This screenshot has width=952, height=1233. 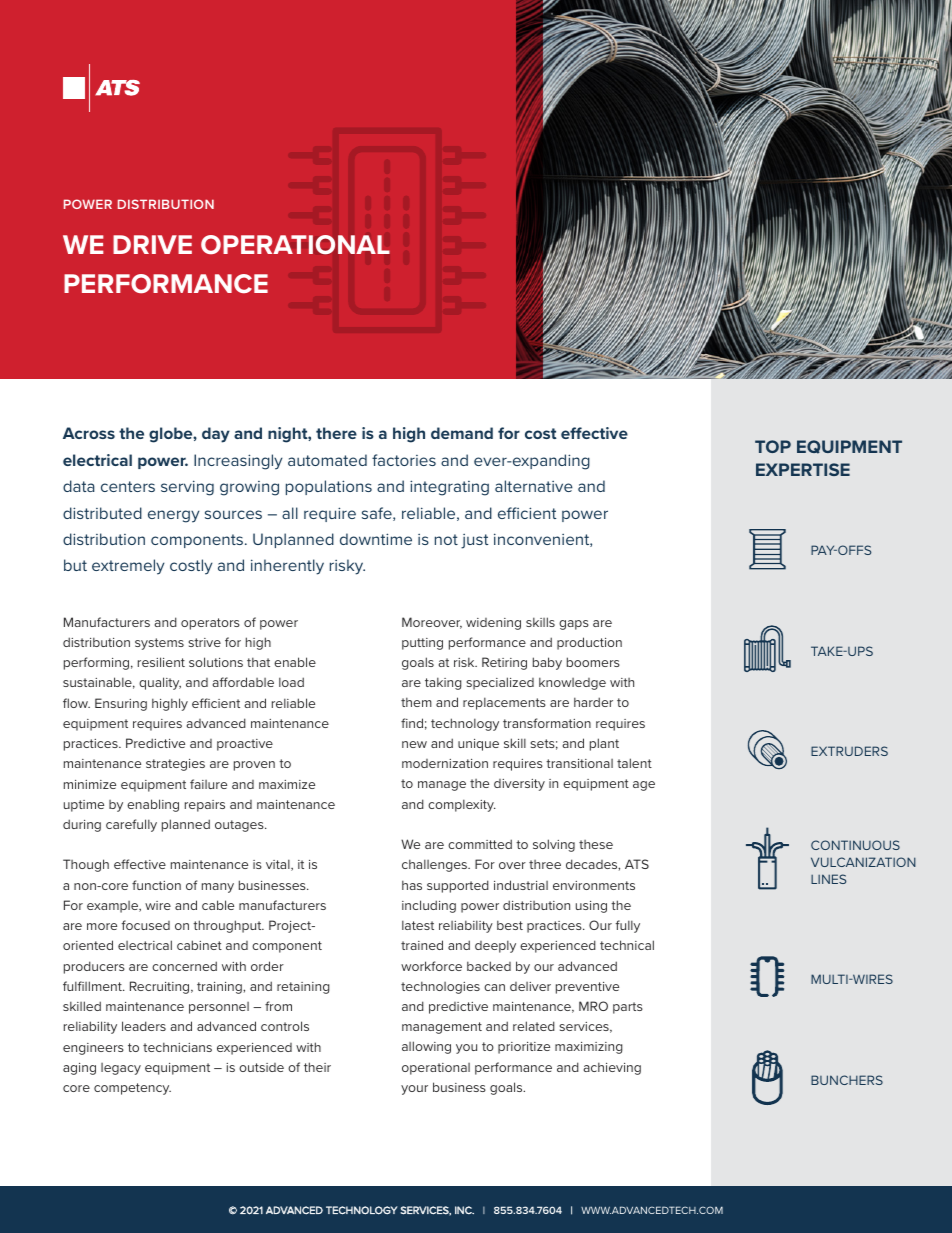 What do you see at coordinates (504, 663) in the screenshot?
I see `Retiring` at bounding box center [504, 663].
